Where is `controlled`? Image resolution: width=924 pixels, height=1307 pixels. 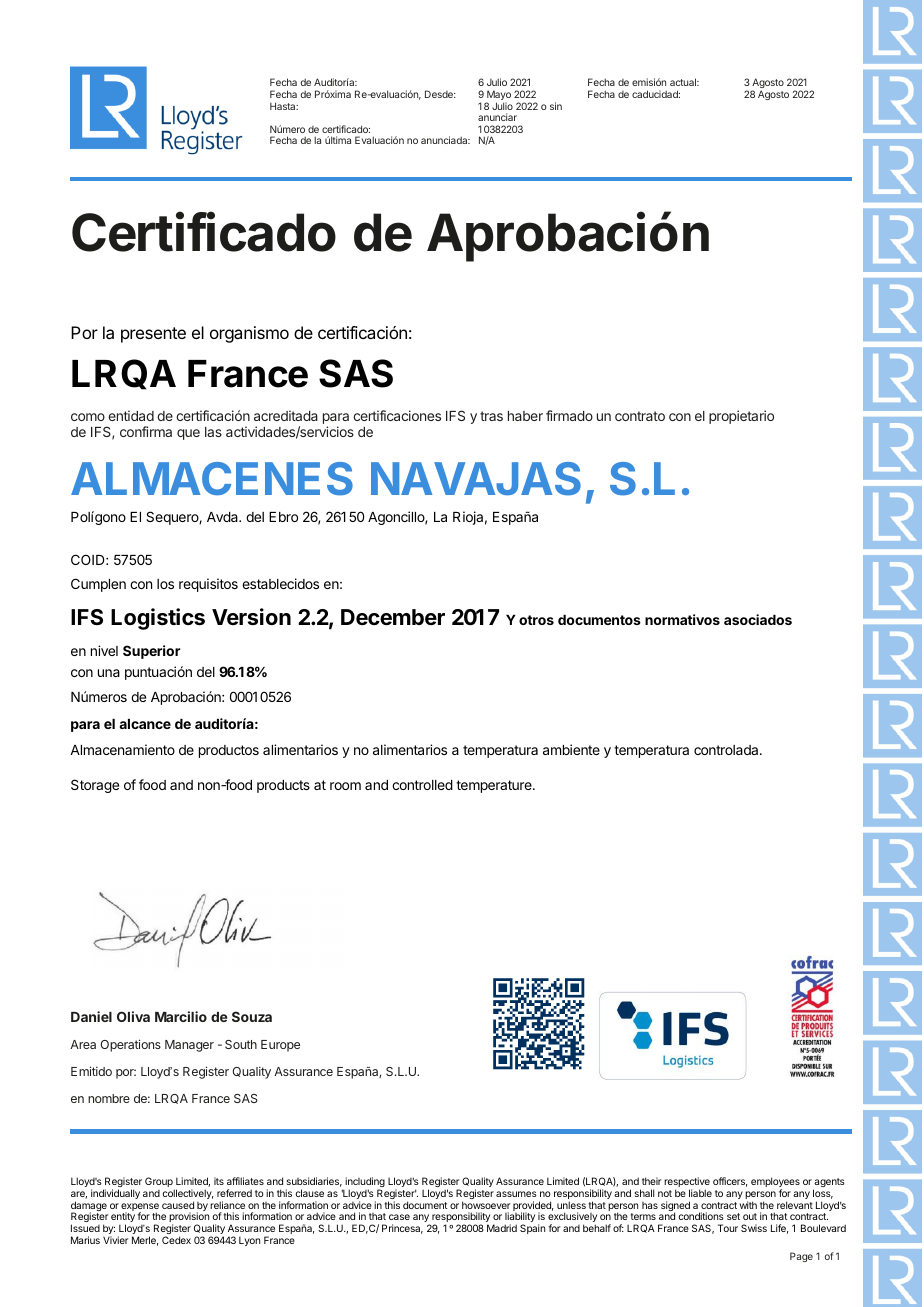 controlled is located at coordinates (422, 785).
